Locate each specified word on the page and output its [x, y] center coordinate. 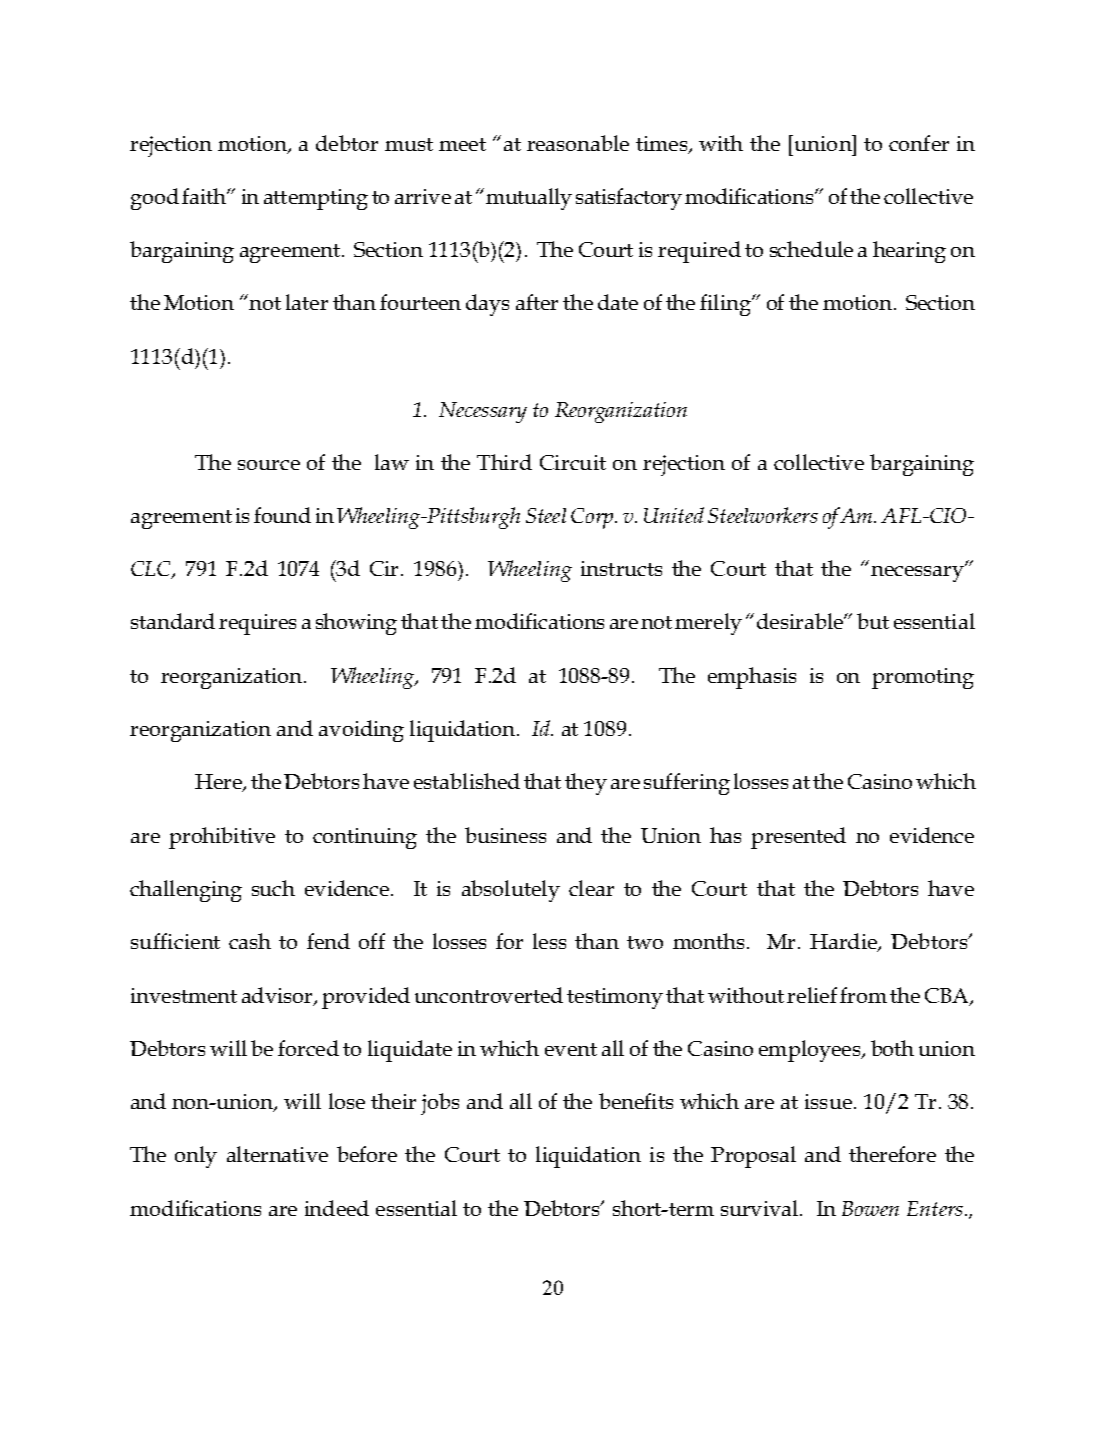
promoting [923, 678]
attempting [316, 199]
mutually [529, 199]
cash [250, 941]
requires [257, 624]
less [549, 941]
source [269, 465]
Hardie [844, 942]
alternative [277, 1154]
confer [919, 143]
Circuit [573, 462]
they [586, 784]
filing [726, 305]
